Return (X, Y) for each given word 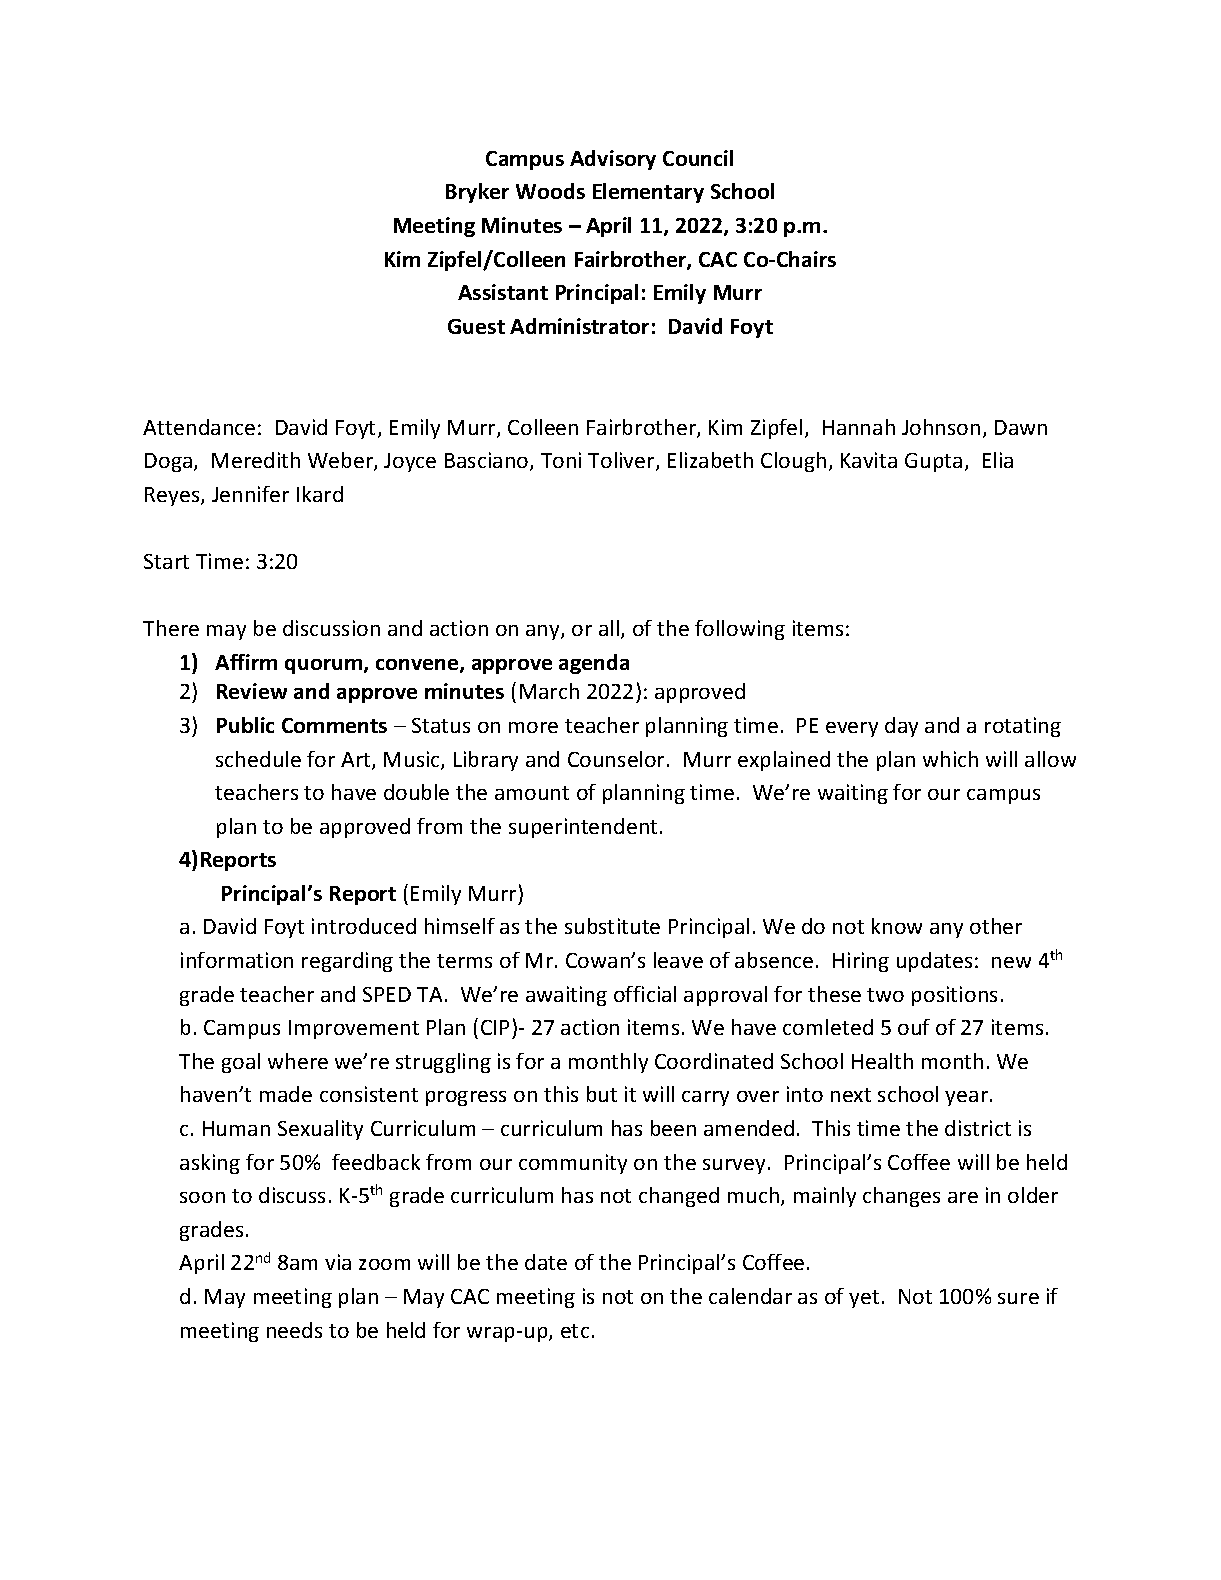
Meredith (256, 460)
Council (698, 158)
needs (294, 1330)
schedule (258, 759)
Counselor (616, 759)
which (950, 759)
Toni (561, 460)
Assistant (503, 292)
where (298, 1061)
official (645, 994)
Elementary (648, 193)
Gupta (933, 462)
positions (954, 996)
